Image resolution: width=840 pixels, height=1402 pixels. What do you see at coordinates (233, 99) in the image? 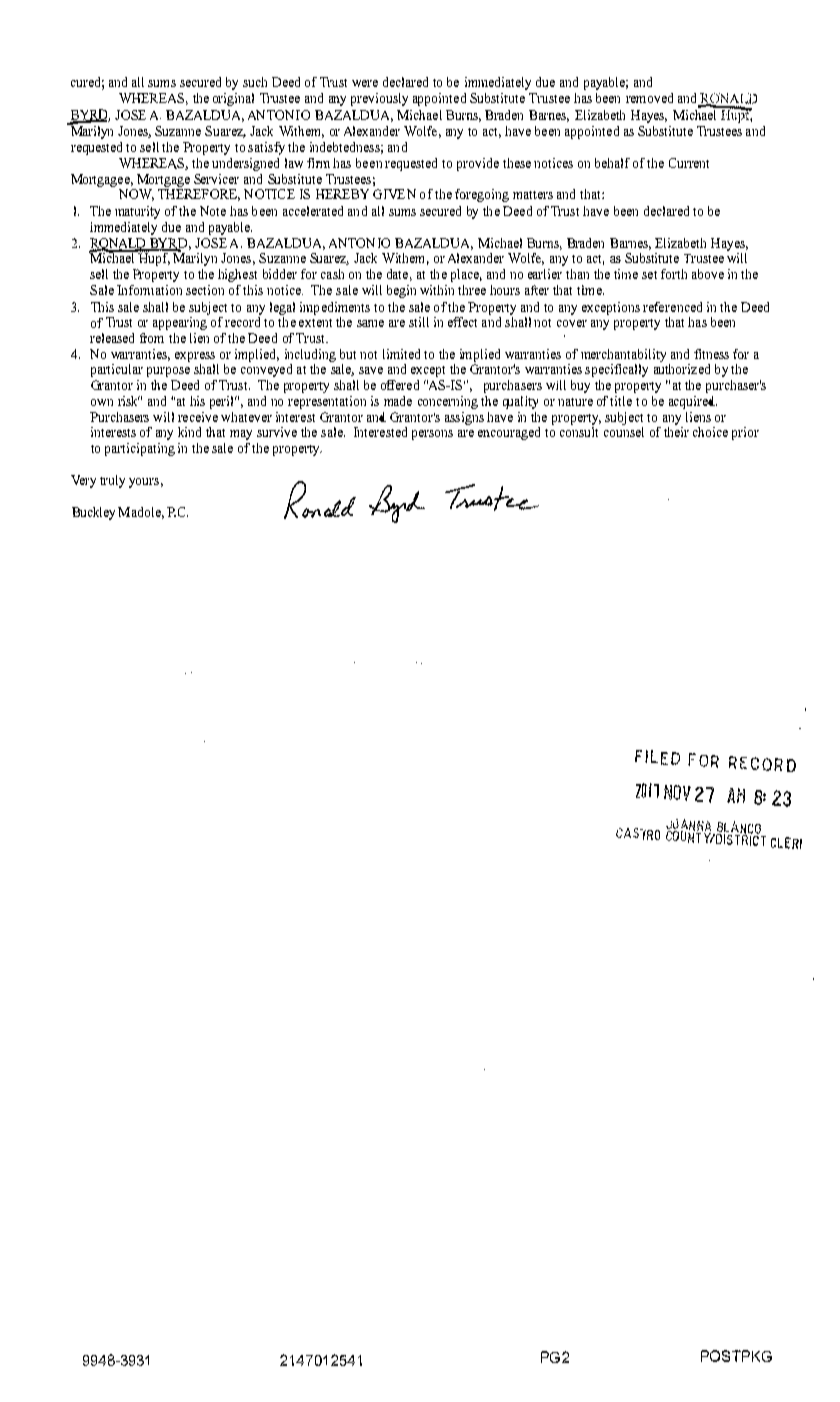
I see `original` at bounding box center [233, 99].
